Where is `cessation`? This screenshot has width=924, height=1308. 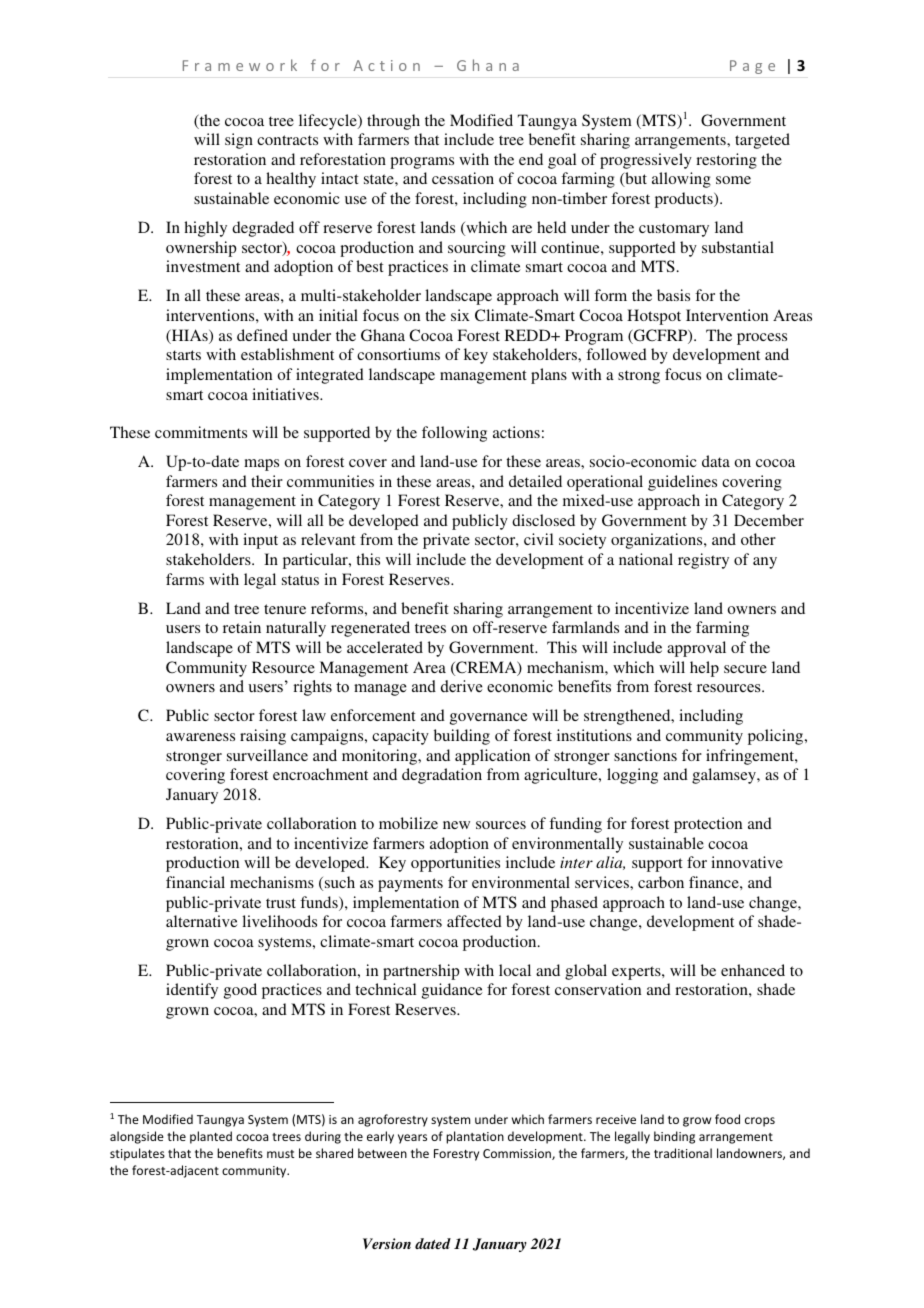 cessation is located at coordinates (463, 178).
